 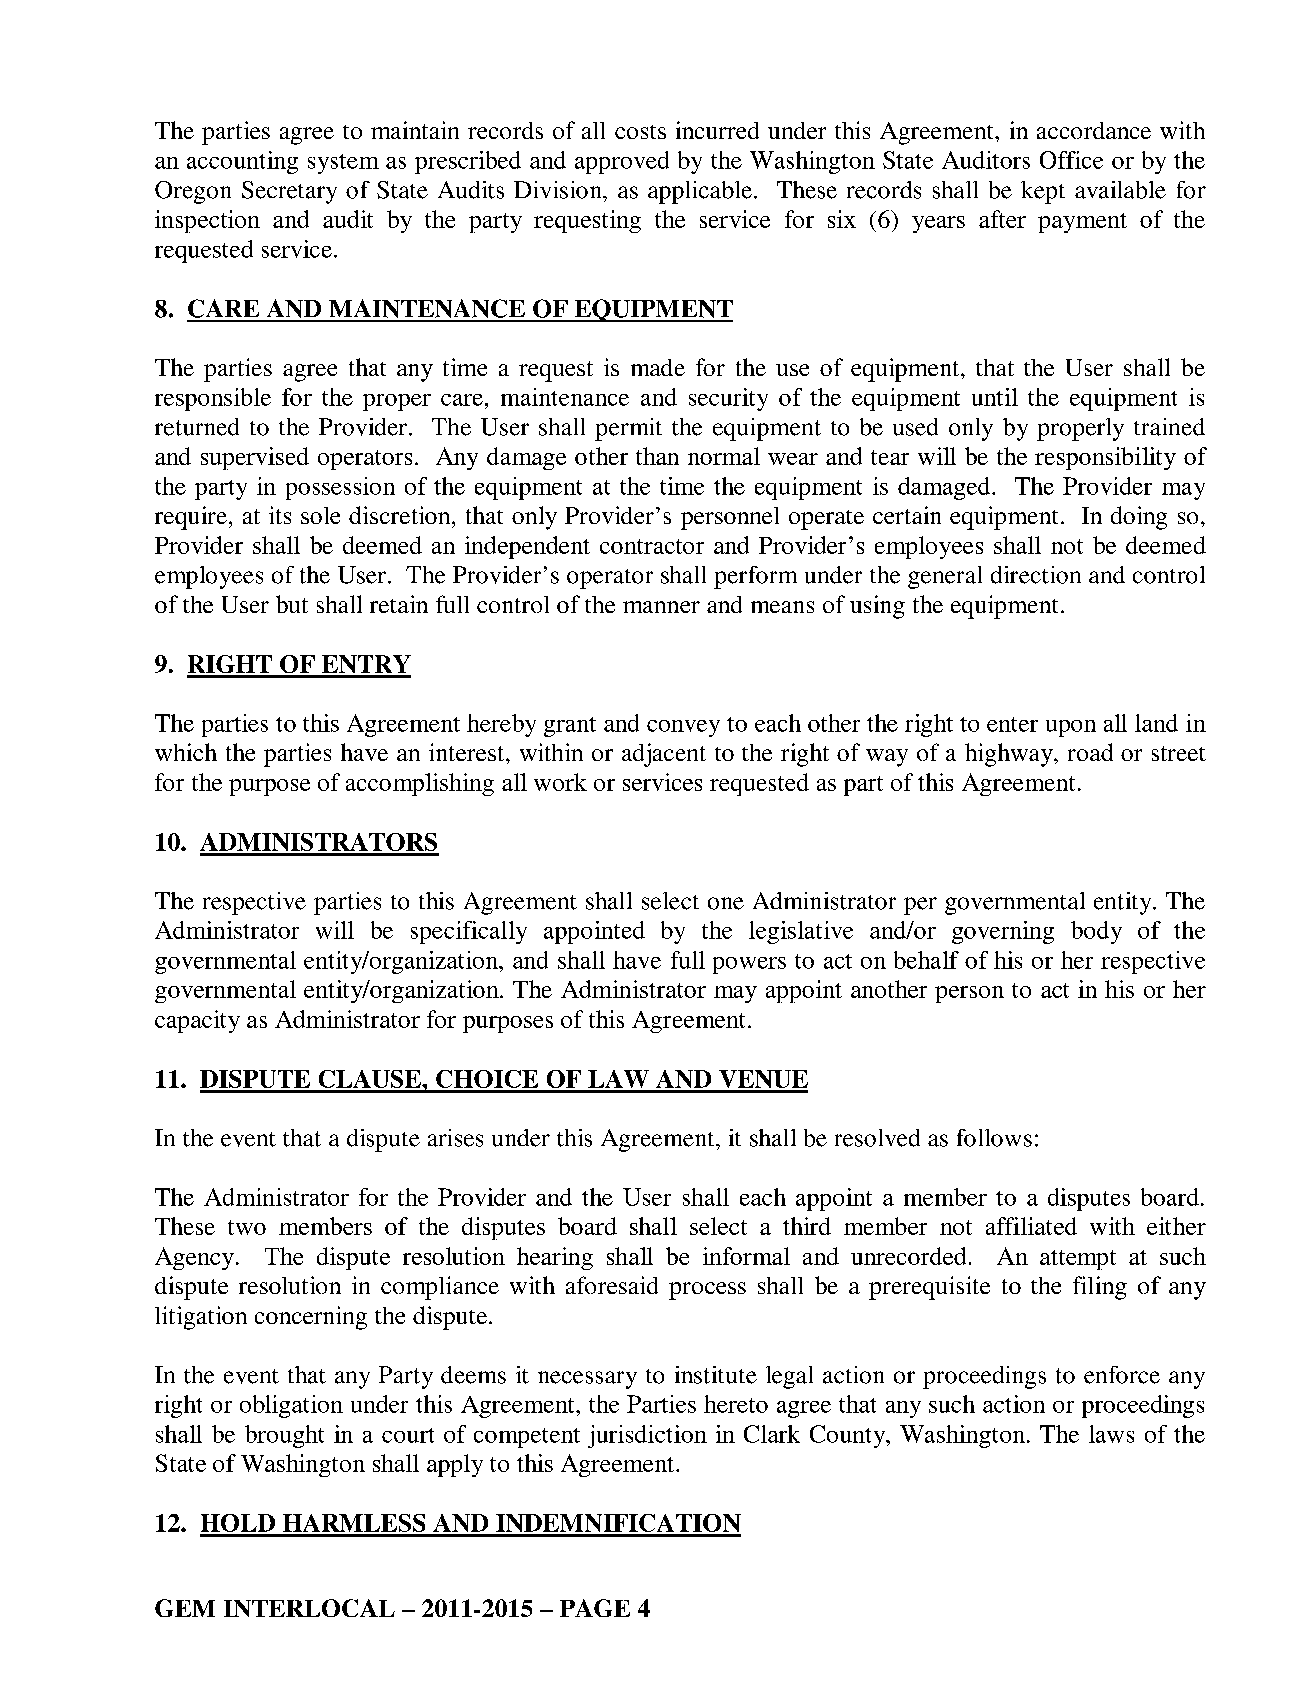 I want to click on which, so click(x=186, y=752).
